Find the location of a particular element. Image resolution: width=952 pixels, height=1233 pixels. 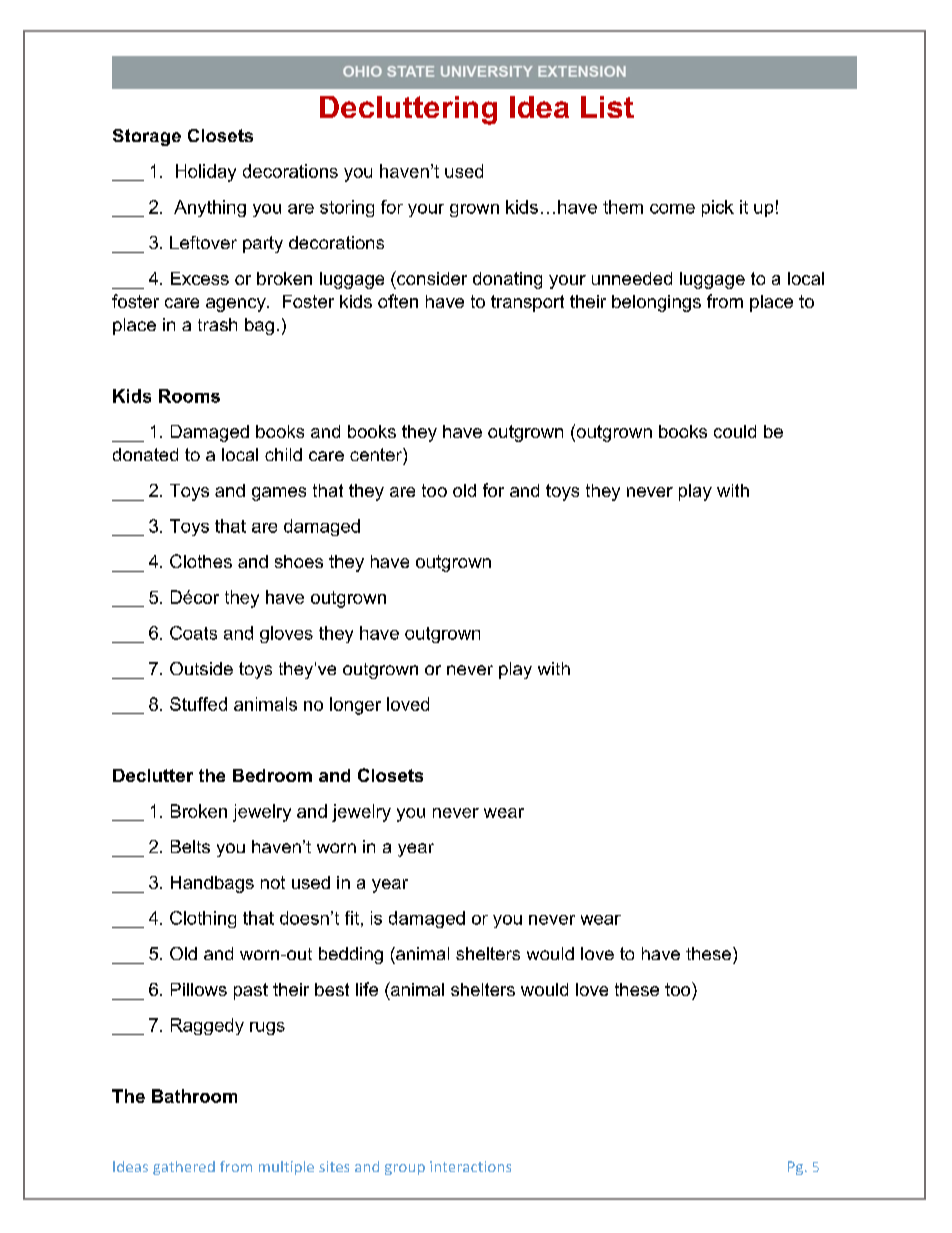

longer is located at coordinates (355, 706).
